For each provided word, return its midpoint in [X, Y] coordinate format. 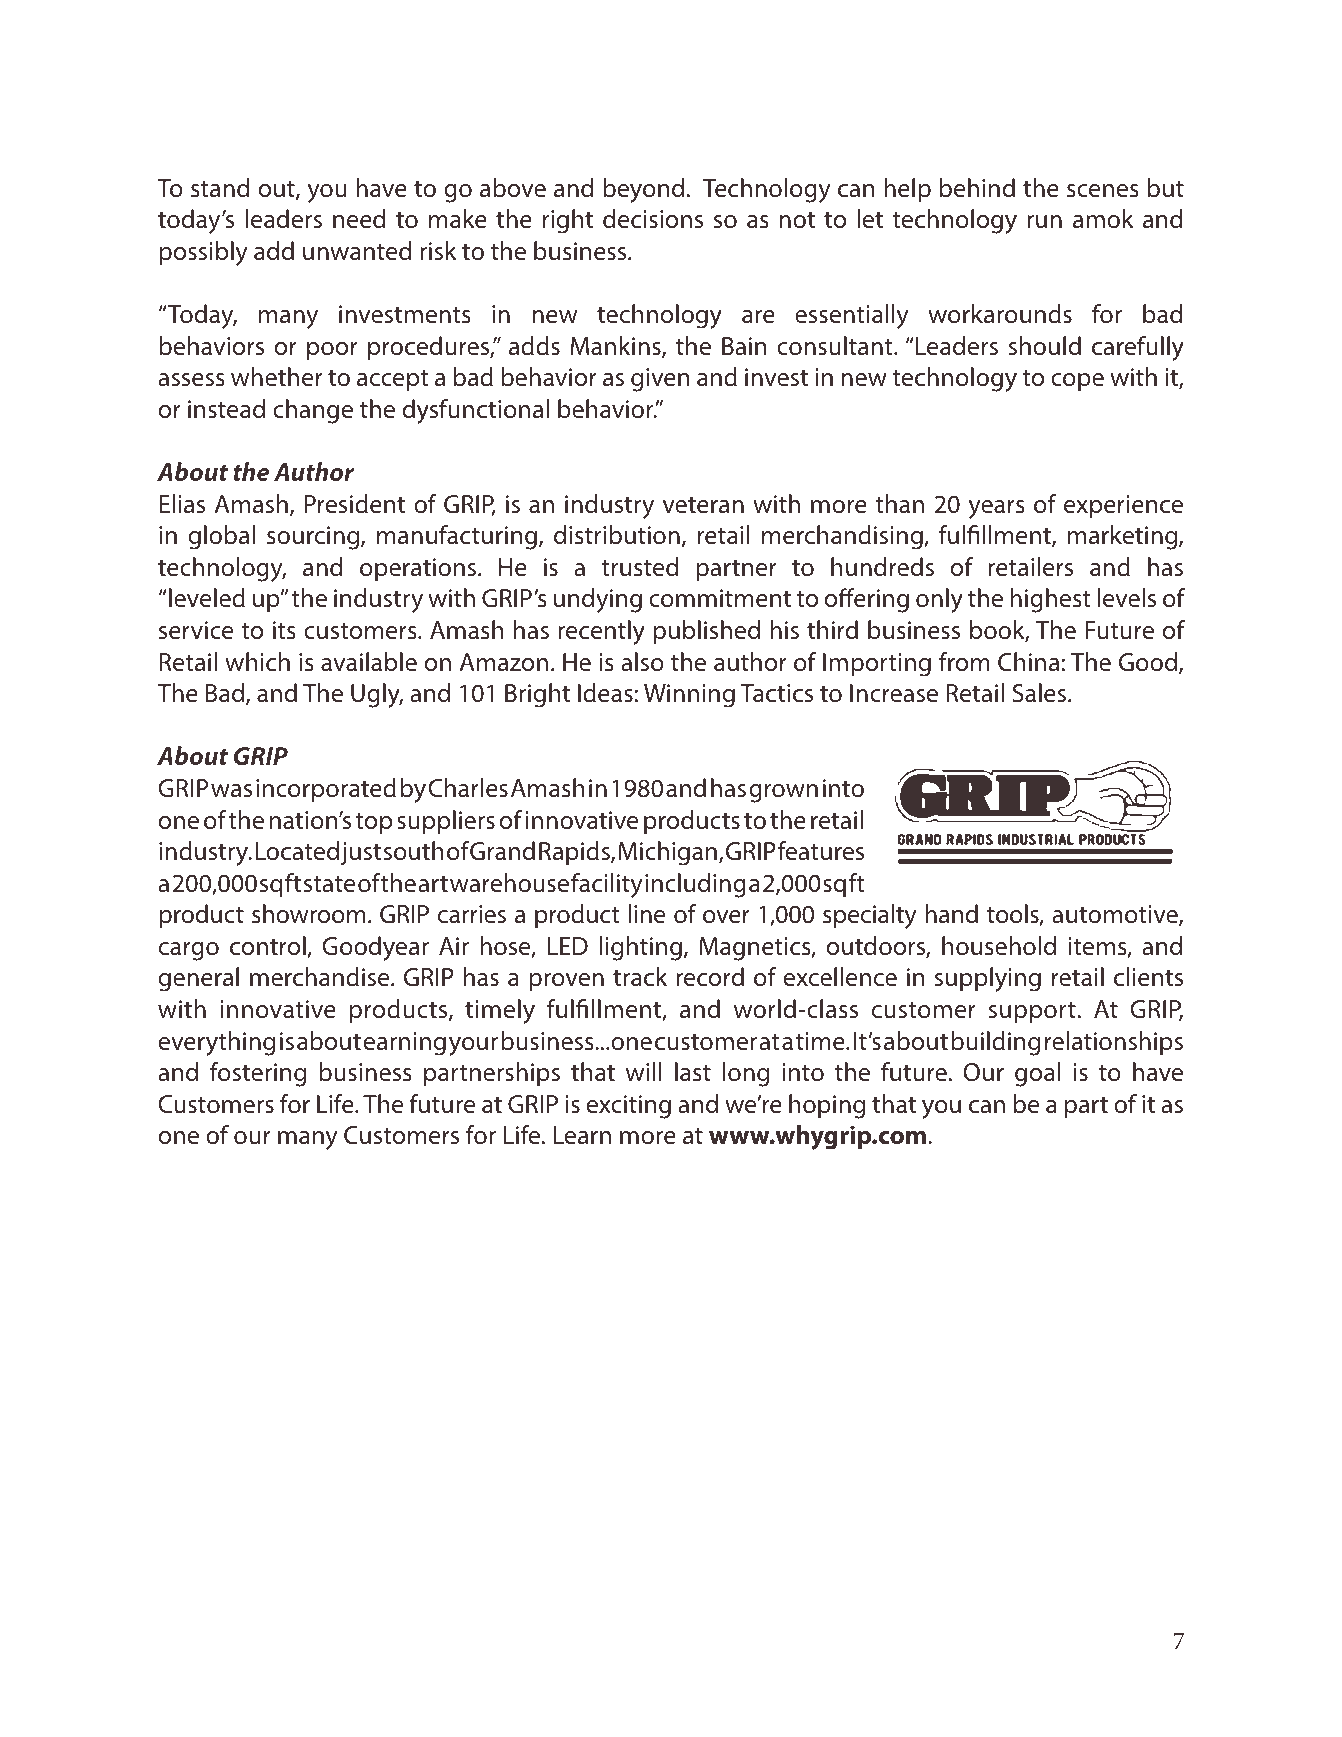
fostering [258, 1074]
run [1044, 222]
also [642, 662]
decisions [653, 219]
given [660, 380]
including [695, 885]
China [1028, 662]
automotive [1116, 915]
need [359, 219]
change [313, 411]
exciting [629, 1107]
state [329, 884]
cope [1077, 382]
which [257, 662]
